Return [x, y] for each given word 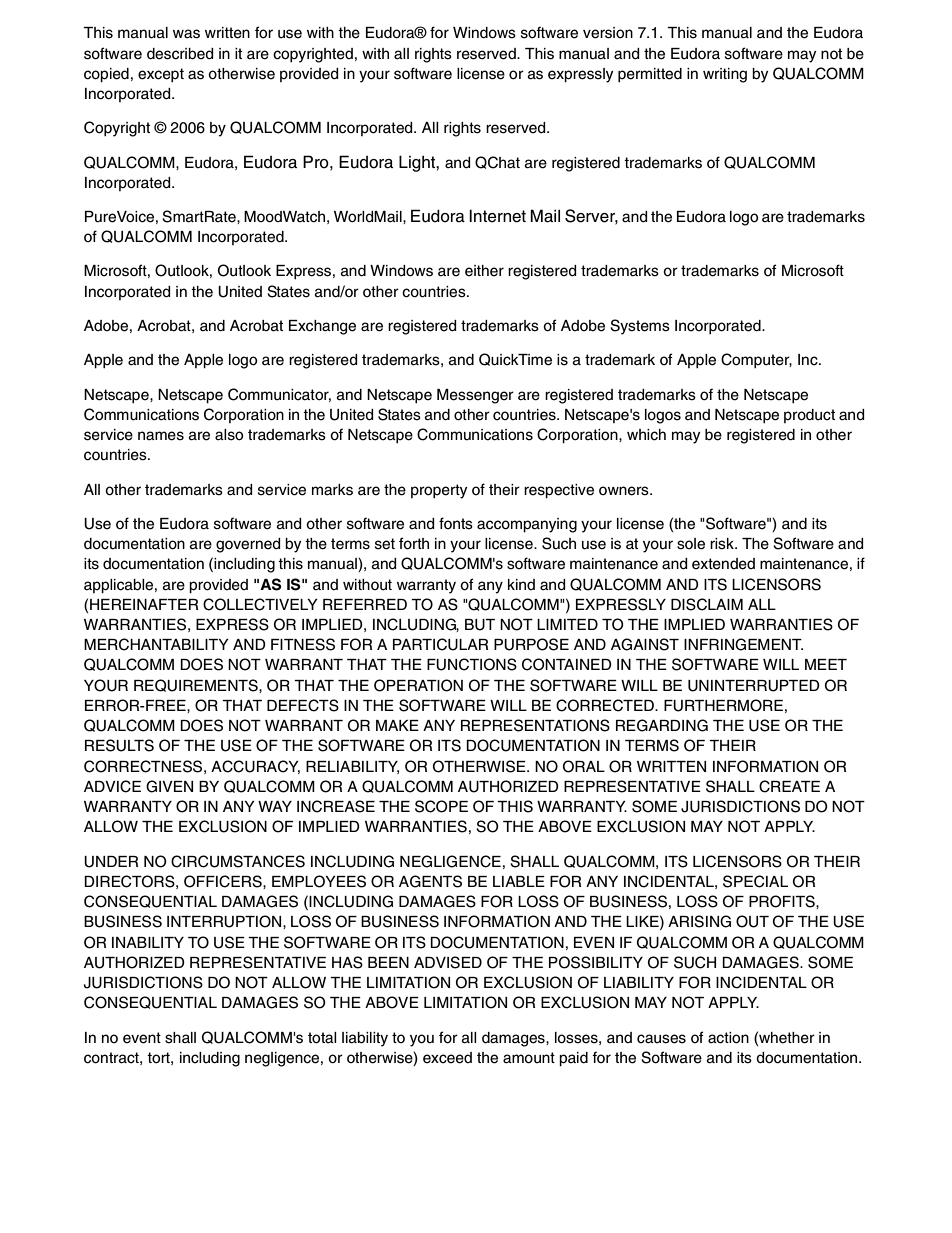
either [484, 271]
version [608, 33]
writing [725, 75]
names [161, 436]
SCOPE [441, 806]
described [180, 54]
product [809, 416]
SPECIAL [755, 881]
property [439, 491]
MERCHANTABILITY [156, 644]
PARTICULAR [440, 644]
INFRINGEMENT [743, 644]
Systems [640, 327]
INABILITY [148, 942]
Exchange [322, 327]
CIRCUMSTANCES [238, 861]
